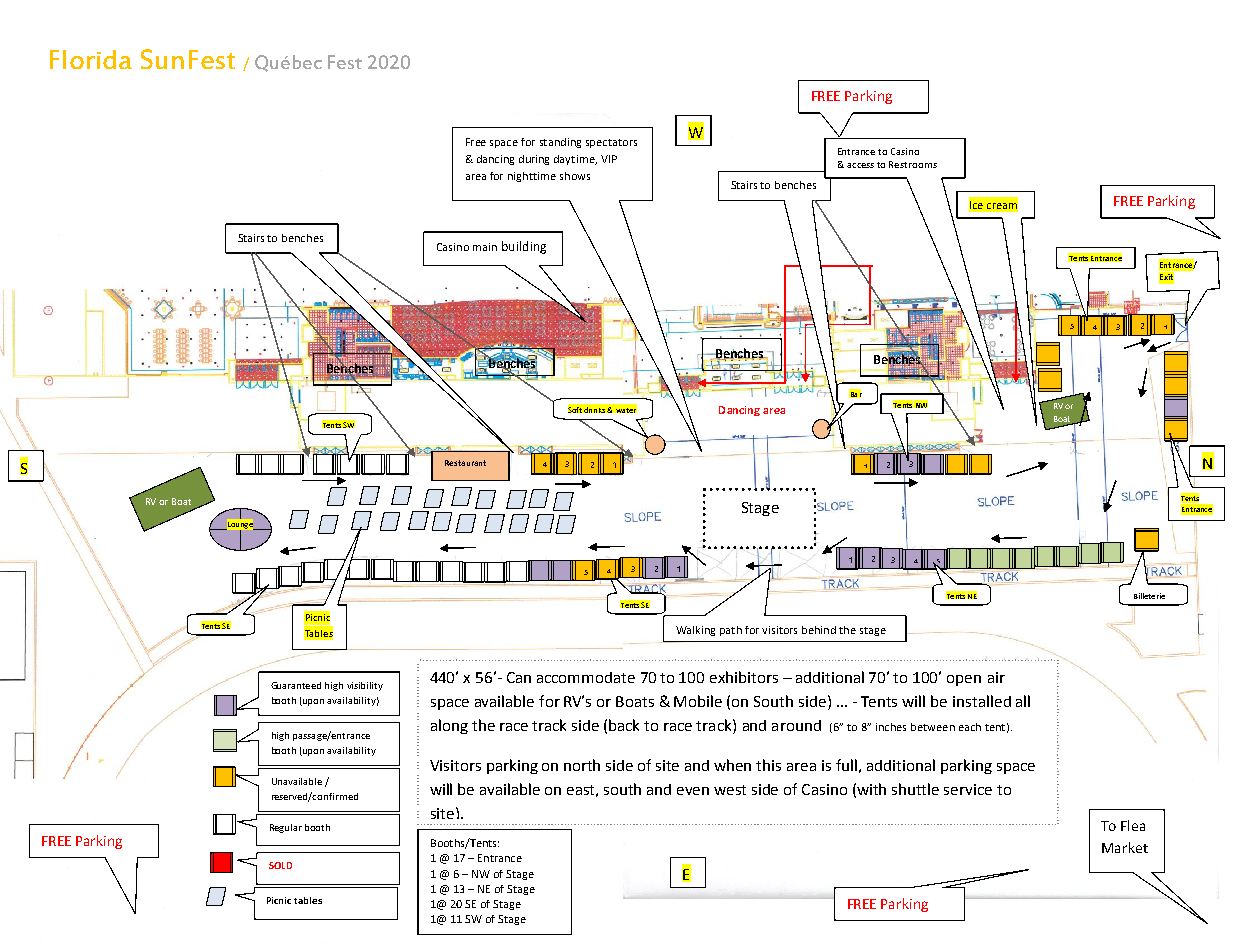 The height and width of the image is (952, 1233). Describe the element at coordinates (611, 143) in the image. I see `spectators` at that location.
